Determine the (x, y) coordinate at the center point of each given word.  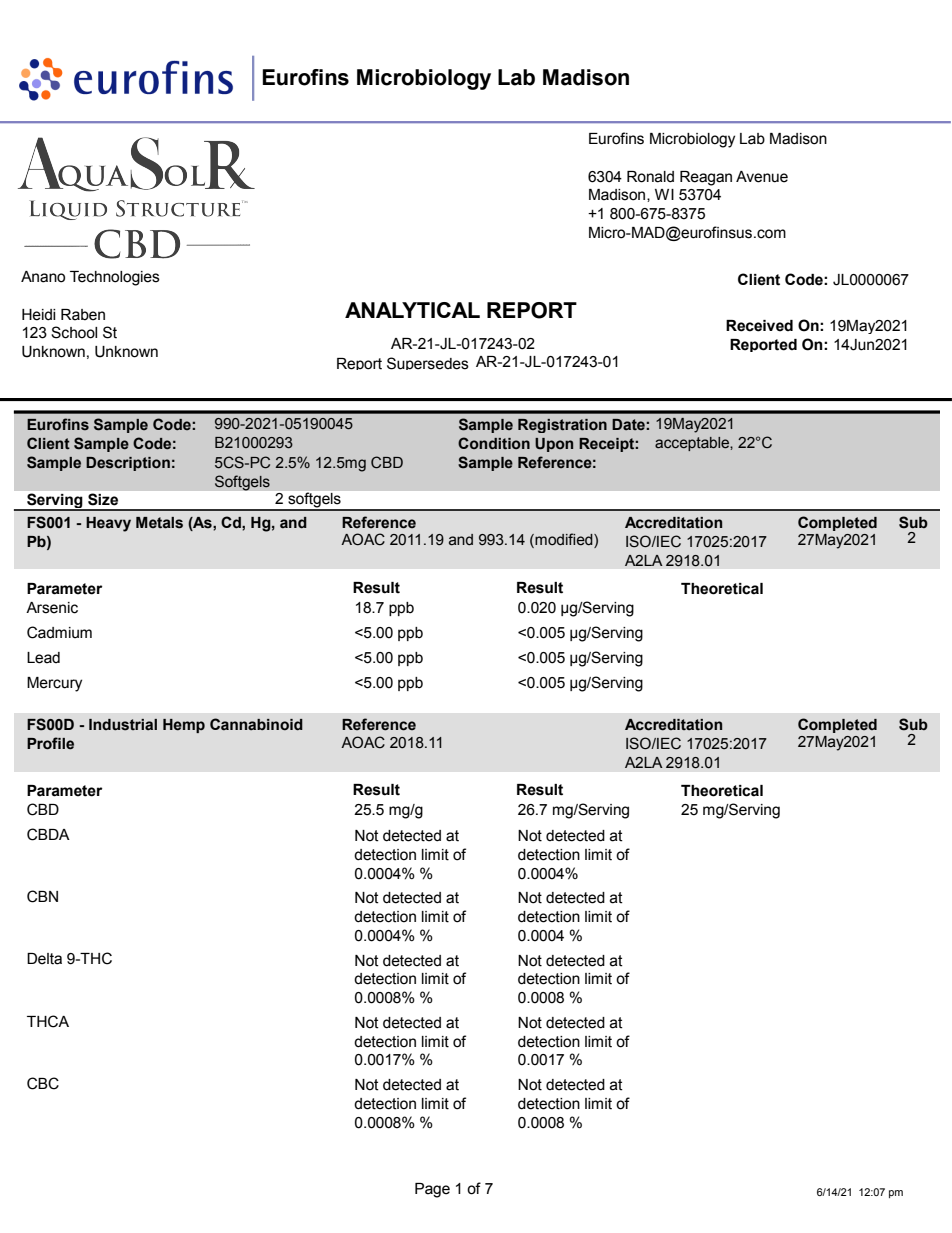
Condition (494, 443)
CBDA (48, 834)
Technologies (115, 278)
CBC (43, 1083)
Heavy (108, 524)
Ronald (650, 177)
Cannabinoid (256, 724)
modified (564, 540)
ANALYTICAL (412, 310)
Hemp (184, 726)
